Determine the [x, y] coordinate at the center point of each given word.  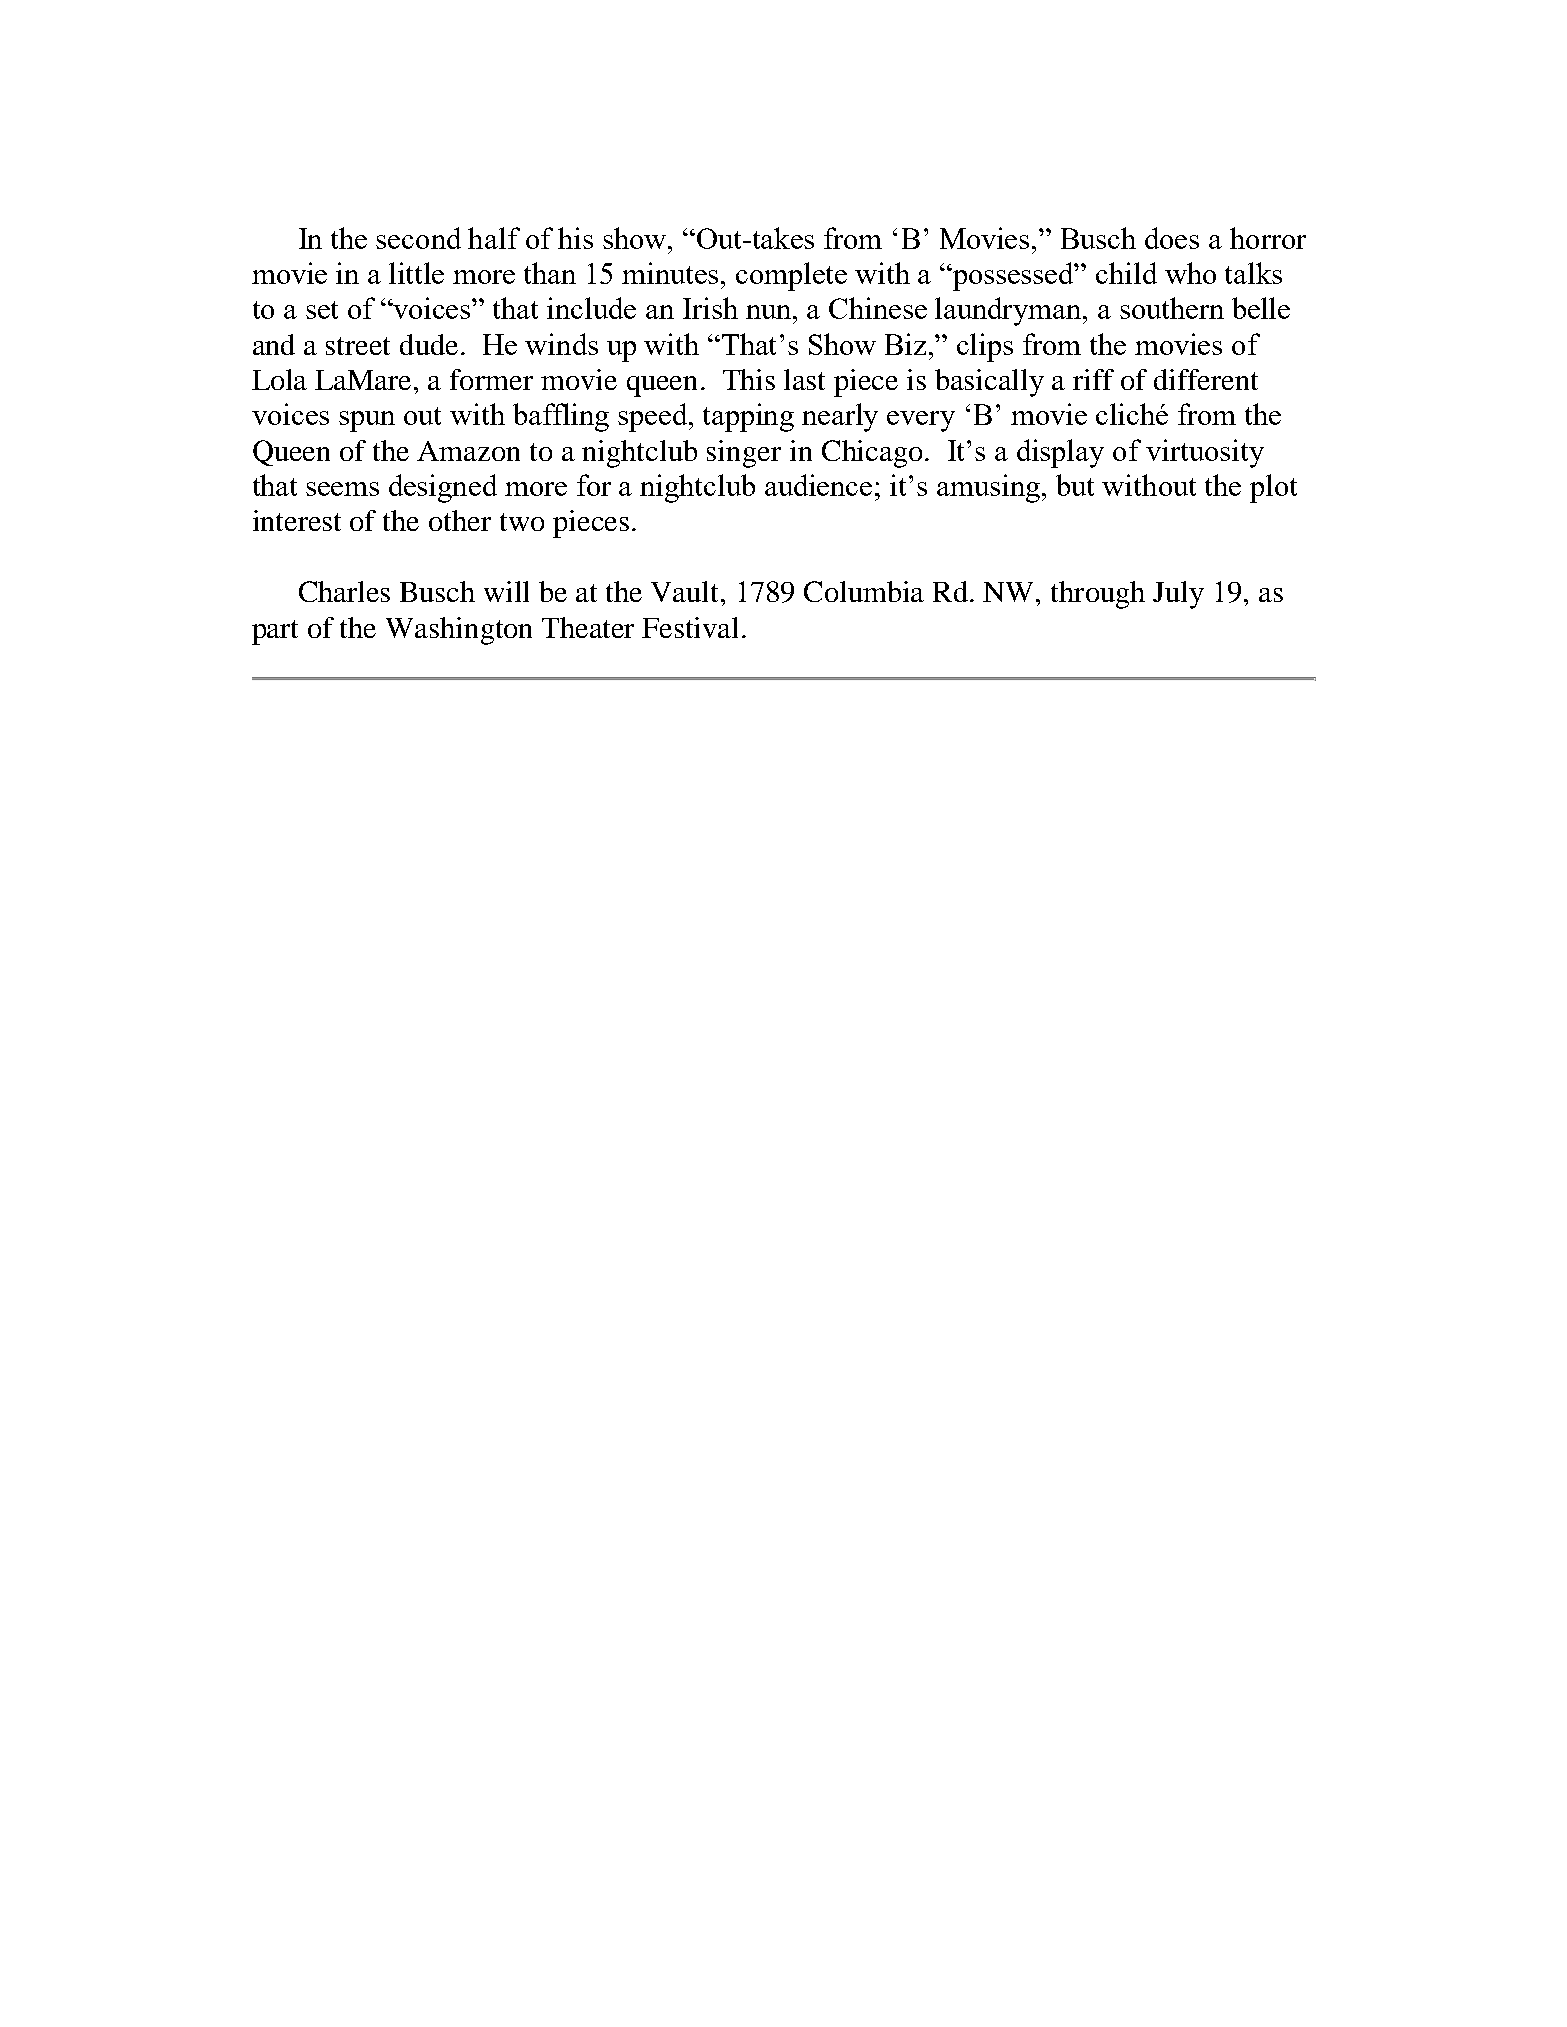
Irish [710, 308]
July [1178, 595]
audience [818, 485]
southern [1172, 308]
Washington [459, 631]
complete [791, 276]
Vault [686, 591]
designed [443, 488]
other [460, 520]
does [1172, 238]
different [1206, 379]
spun [367, 421]
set [322, 310]
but [1075, 485]
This [749, 379]
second [418, 238]
